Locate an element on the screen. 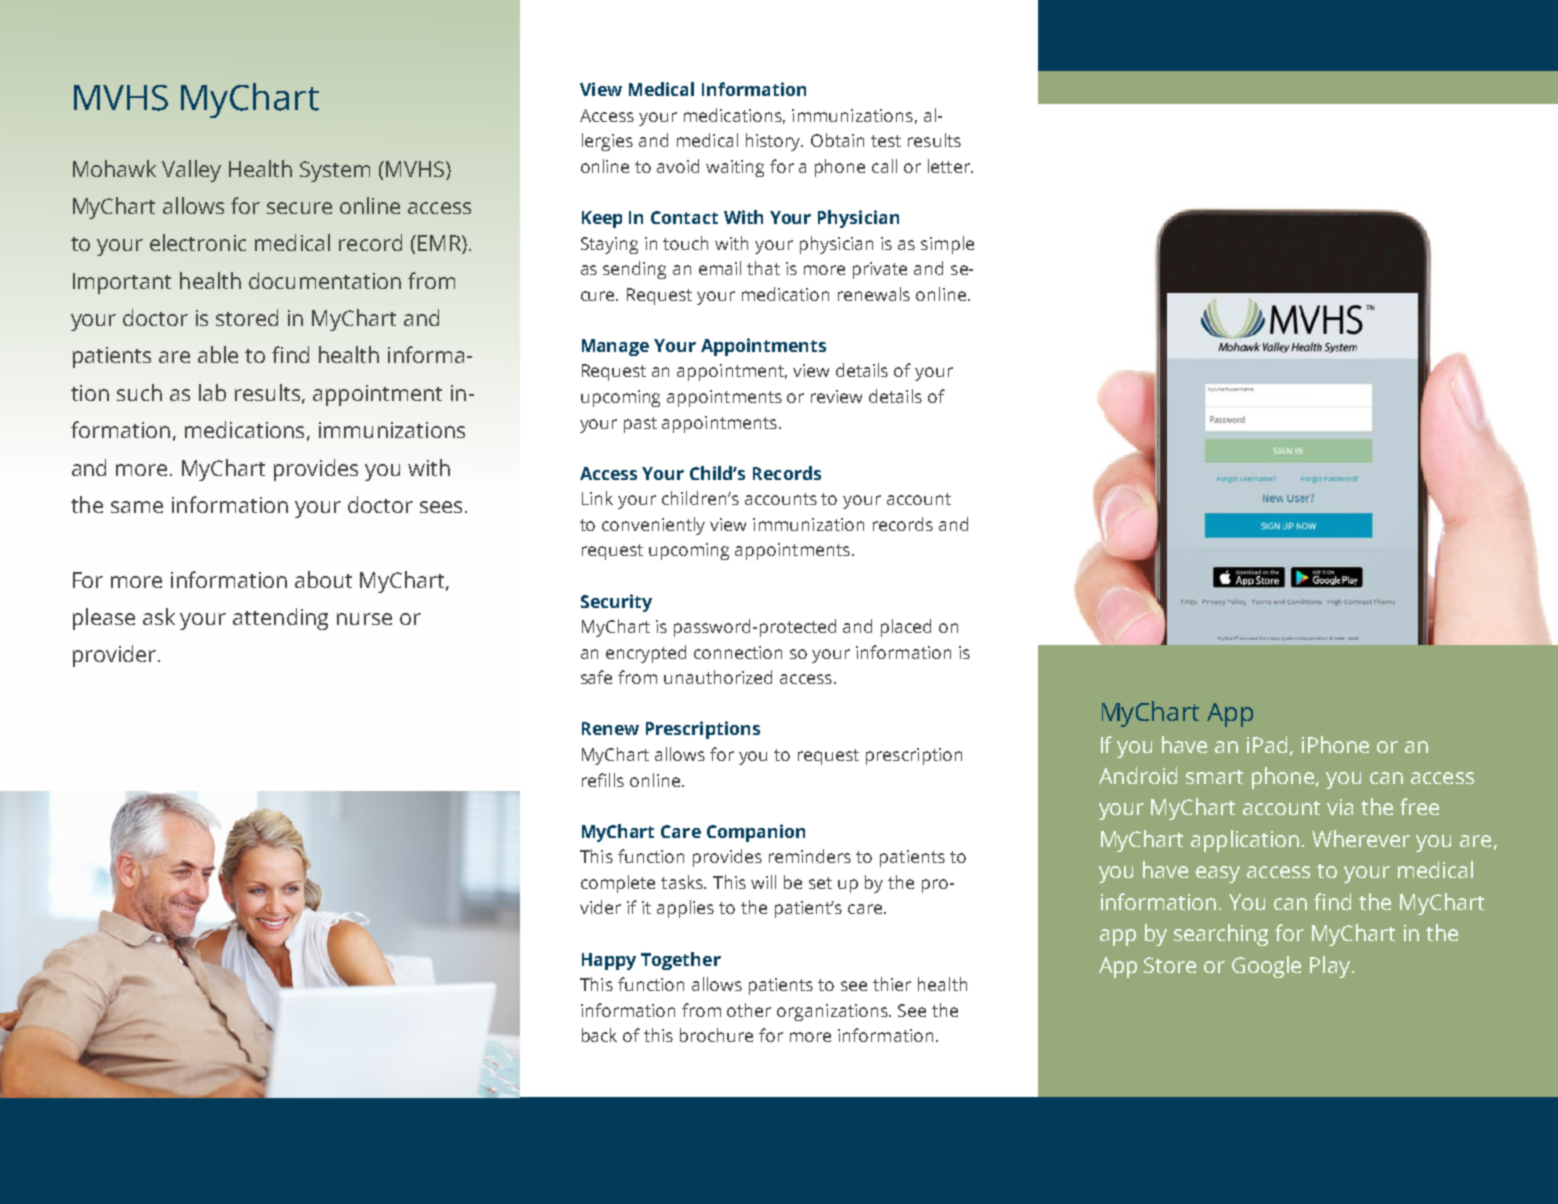  lab is located at coordinates (212, 392).
